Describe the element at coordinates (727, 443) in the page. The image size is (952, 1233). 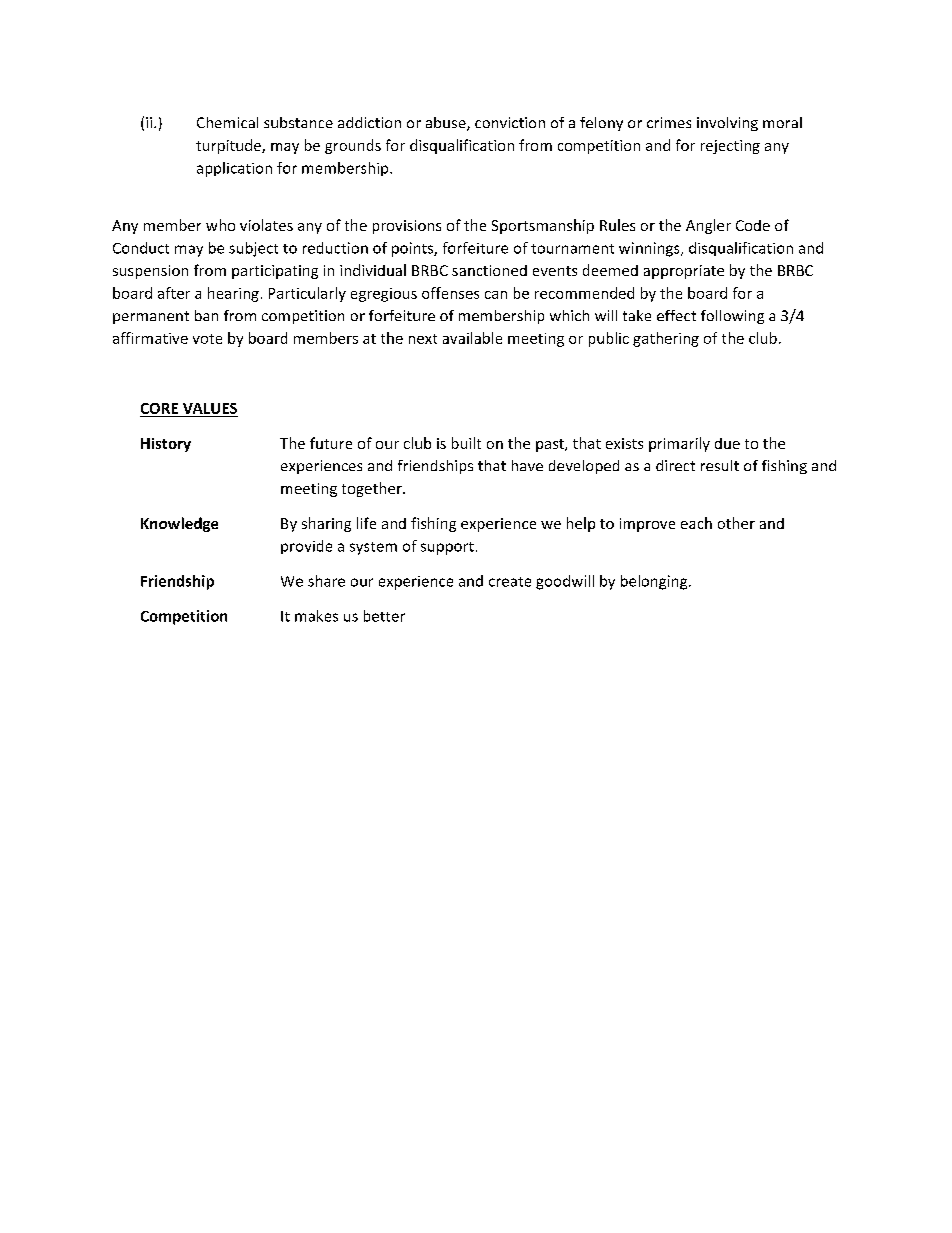
I see `due` at that location.
